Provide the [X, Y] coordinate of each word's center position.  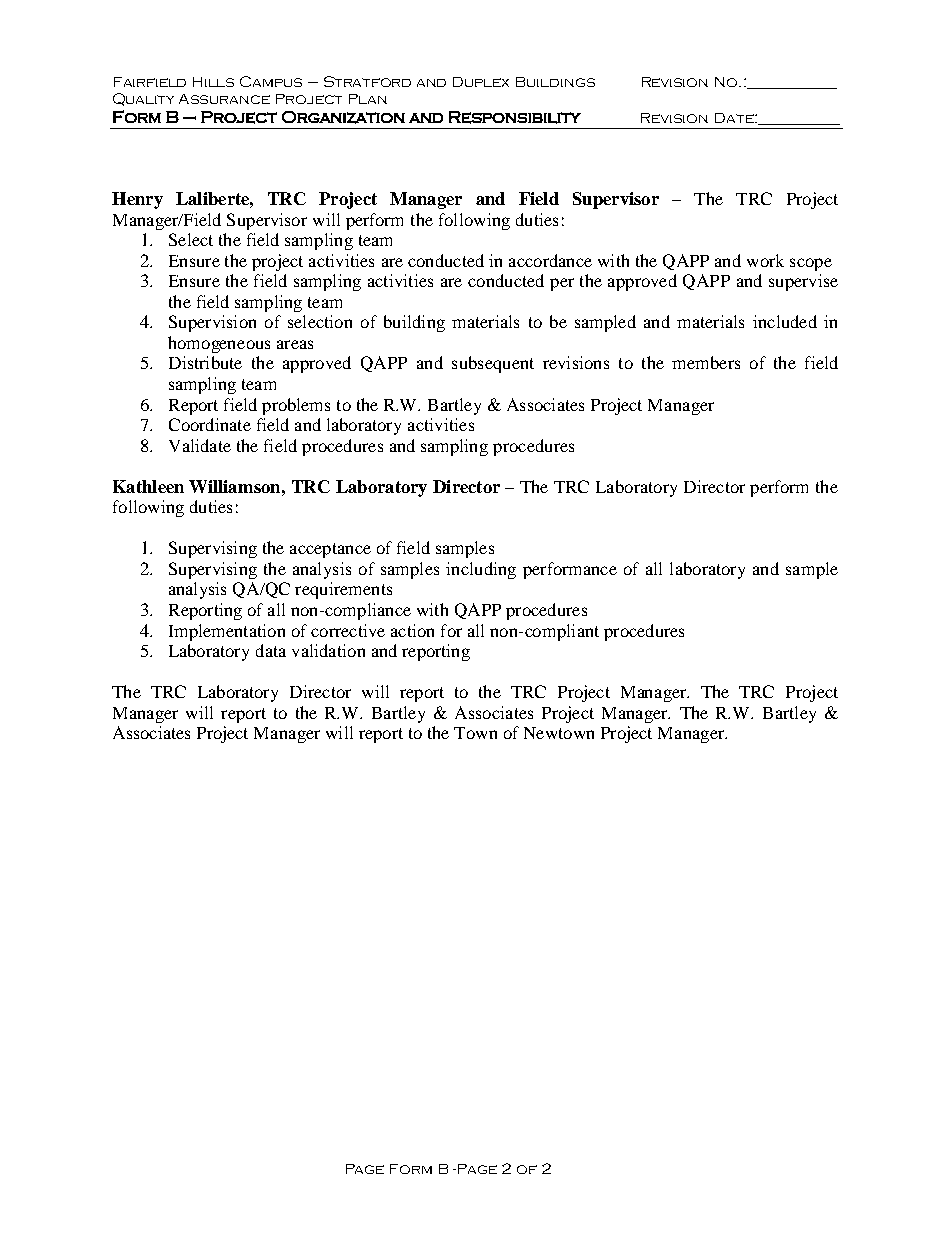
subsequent [493, 364]
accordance [550, 260]
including [481, 570]
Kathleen [148, 486]
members [706, 362]
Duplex [481, 82]
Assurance [224, 99]
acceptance [330, 550]
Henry [137, 200]
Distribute [205, 362]
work [765, 260]
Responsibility [515, 117]
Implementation [227, 632]
